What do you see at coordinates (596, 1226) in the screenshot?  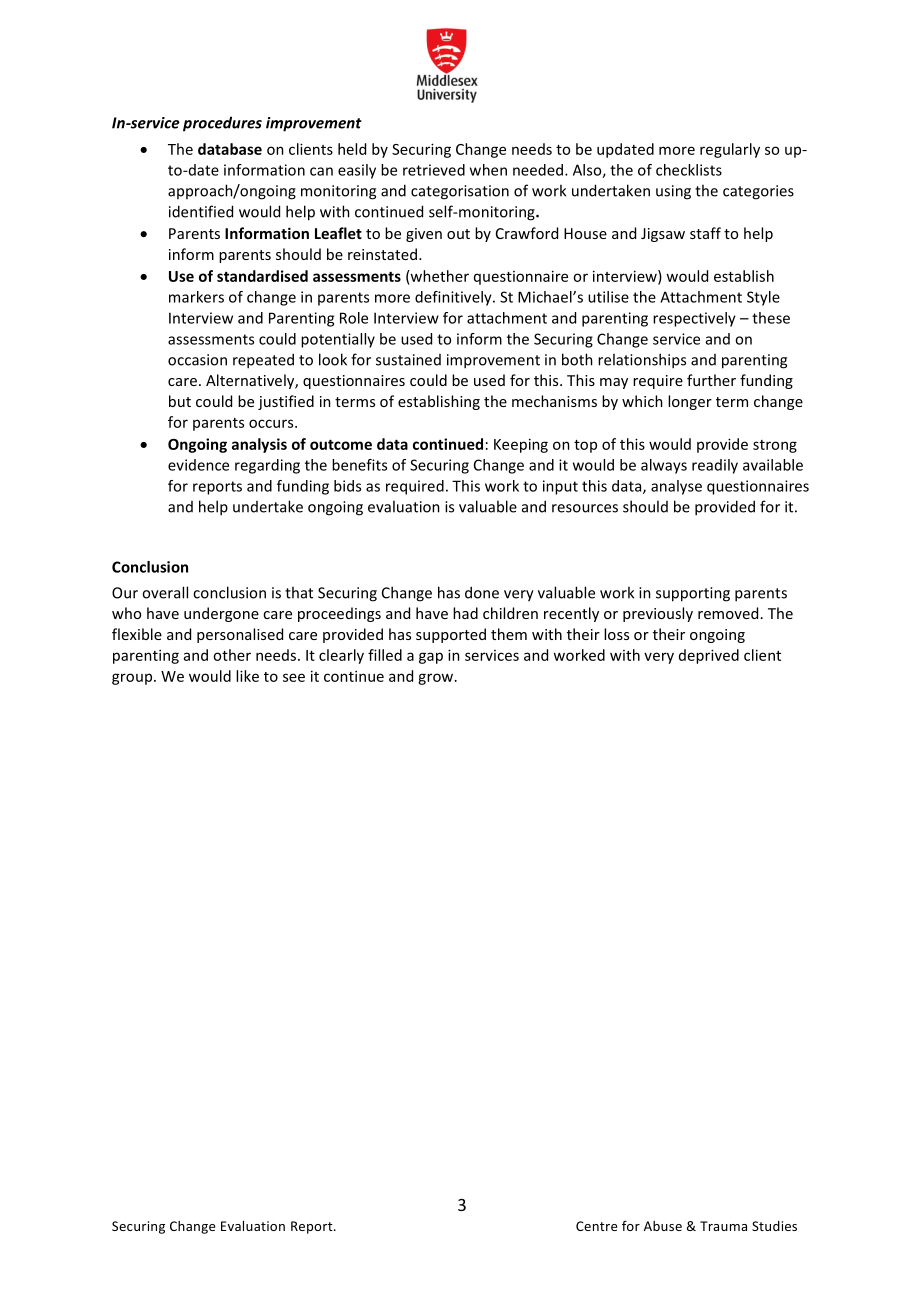 I see `Centre` at bounding box center [596, 1226].
